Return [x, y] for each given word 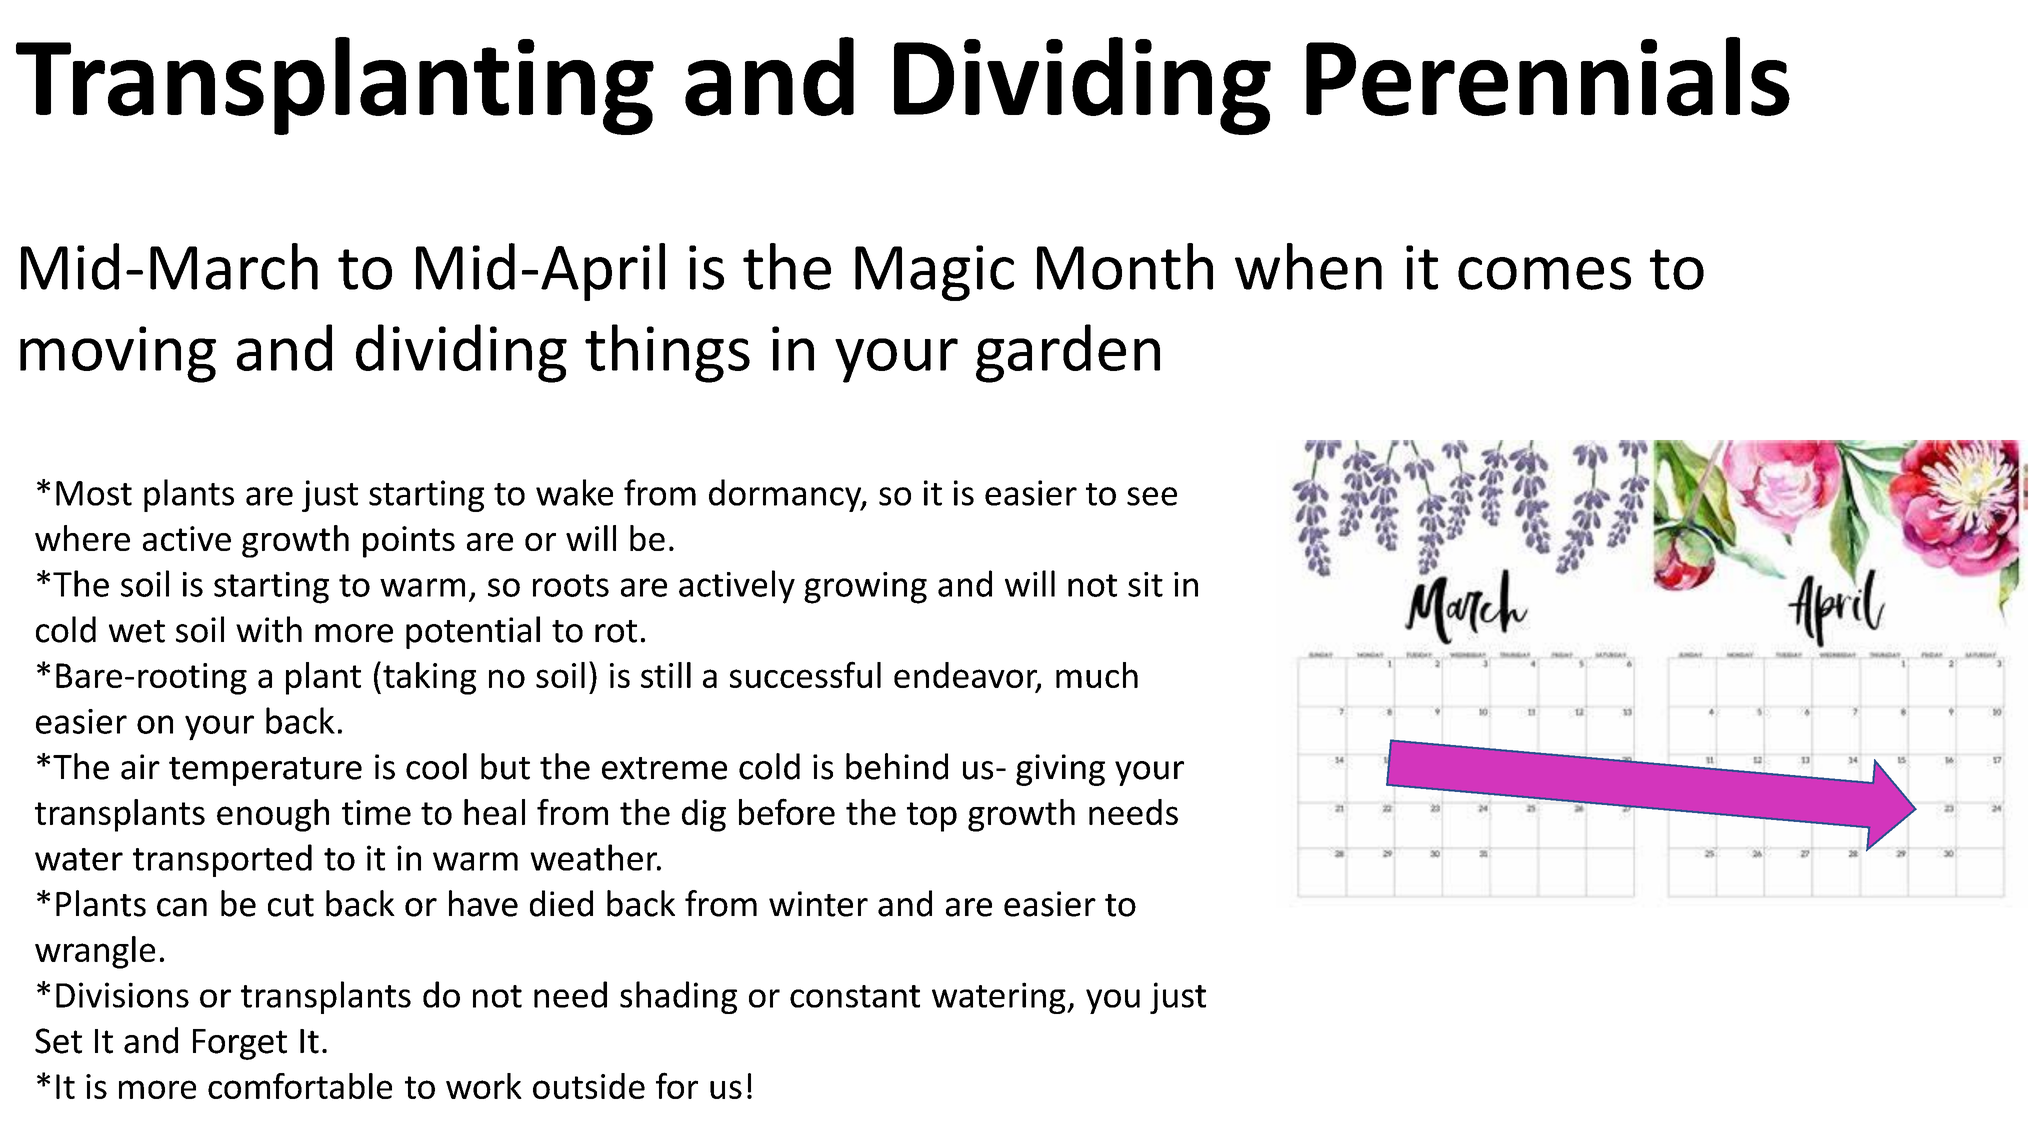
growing [865, 588]
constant [855, 996]
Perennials [1548, 76]
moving [118, 354]
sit [1145, 584]
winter [818, 904]
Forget [240, 1044]
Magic [934, 273]
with [269, 629]
